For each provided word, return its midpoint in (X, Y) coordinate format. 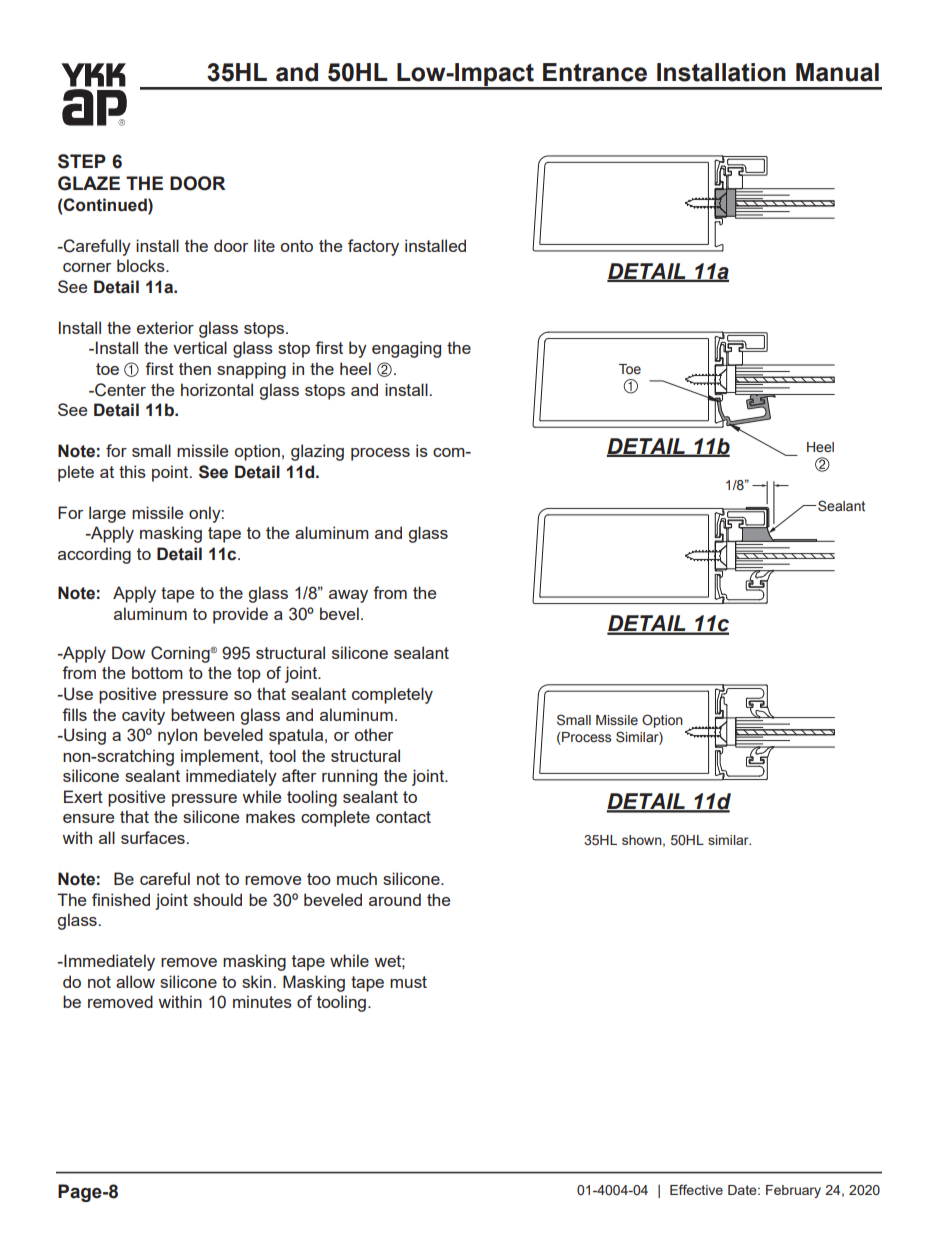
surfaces (154, 837)
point (171, 473)
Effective (696, 1189)
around (395, 899)
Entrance (595, 72)
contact (403, 817)
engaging (406, 349)
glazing (317, 452)
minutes (262, 1001)
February (793, 1191)
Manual (837, 72)
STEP (82, 161)
